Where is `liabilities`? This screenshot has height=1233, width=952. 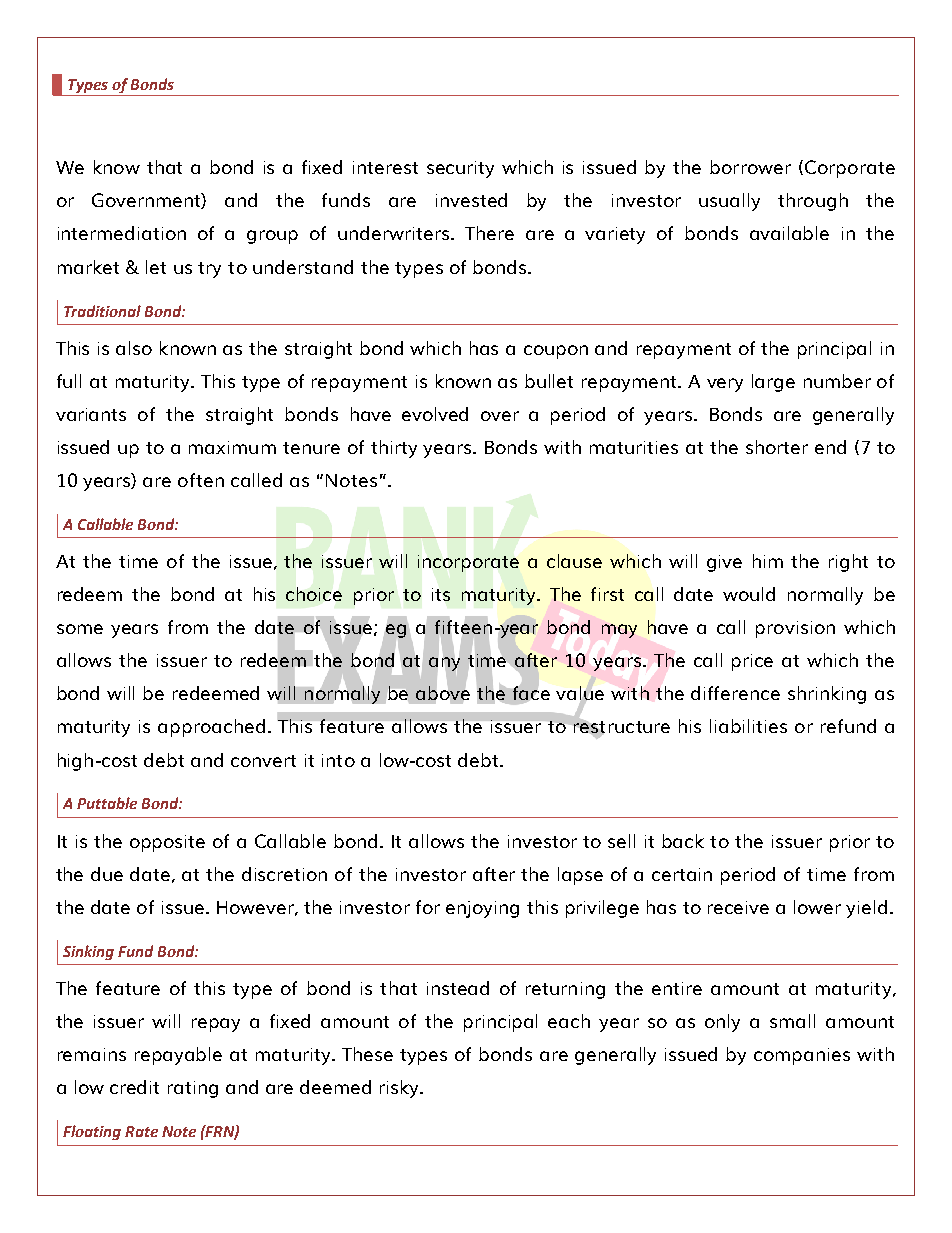
liabilities is located at coordinates (748, 726).
